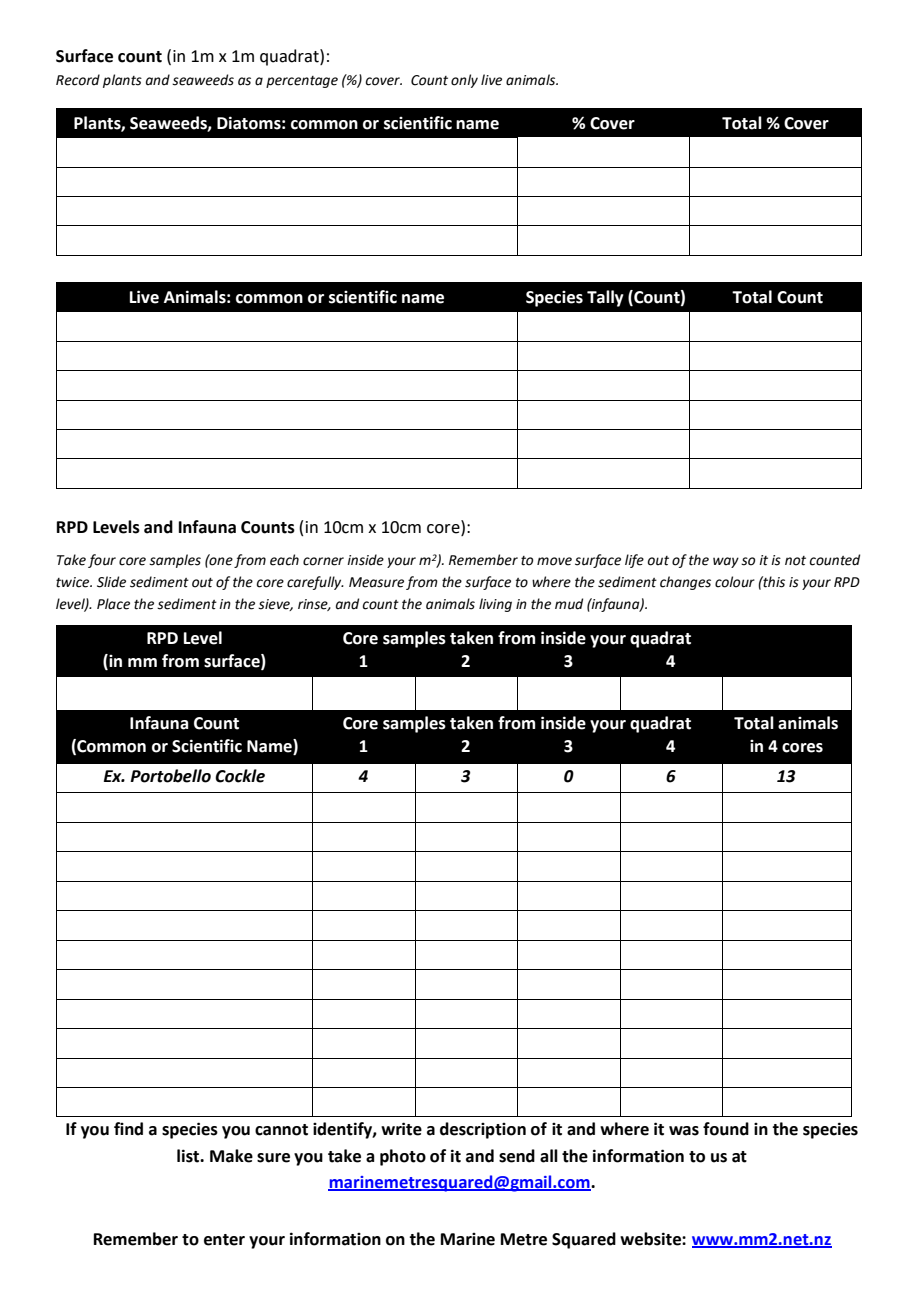 This image has height=1308, width=924. I want to click on living, so click(495, 605).
